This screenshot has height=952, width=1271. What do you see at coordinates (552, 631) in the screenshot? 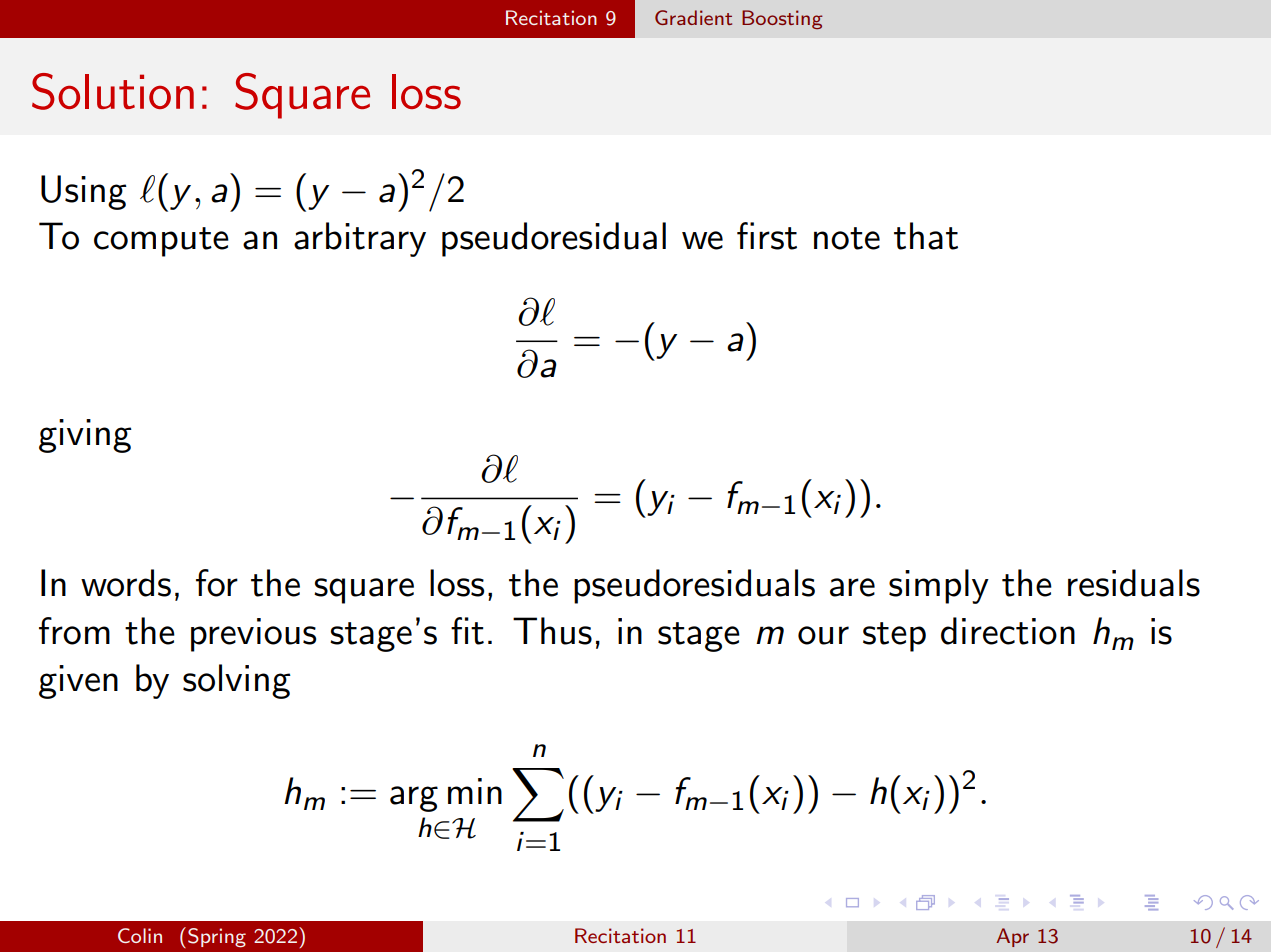
I see `Thus` at bounding box center [552, 631].
